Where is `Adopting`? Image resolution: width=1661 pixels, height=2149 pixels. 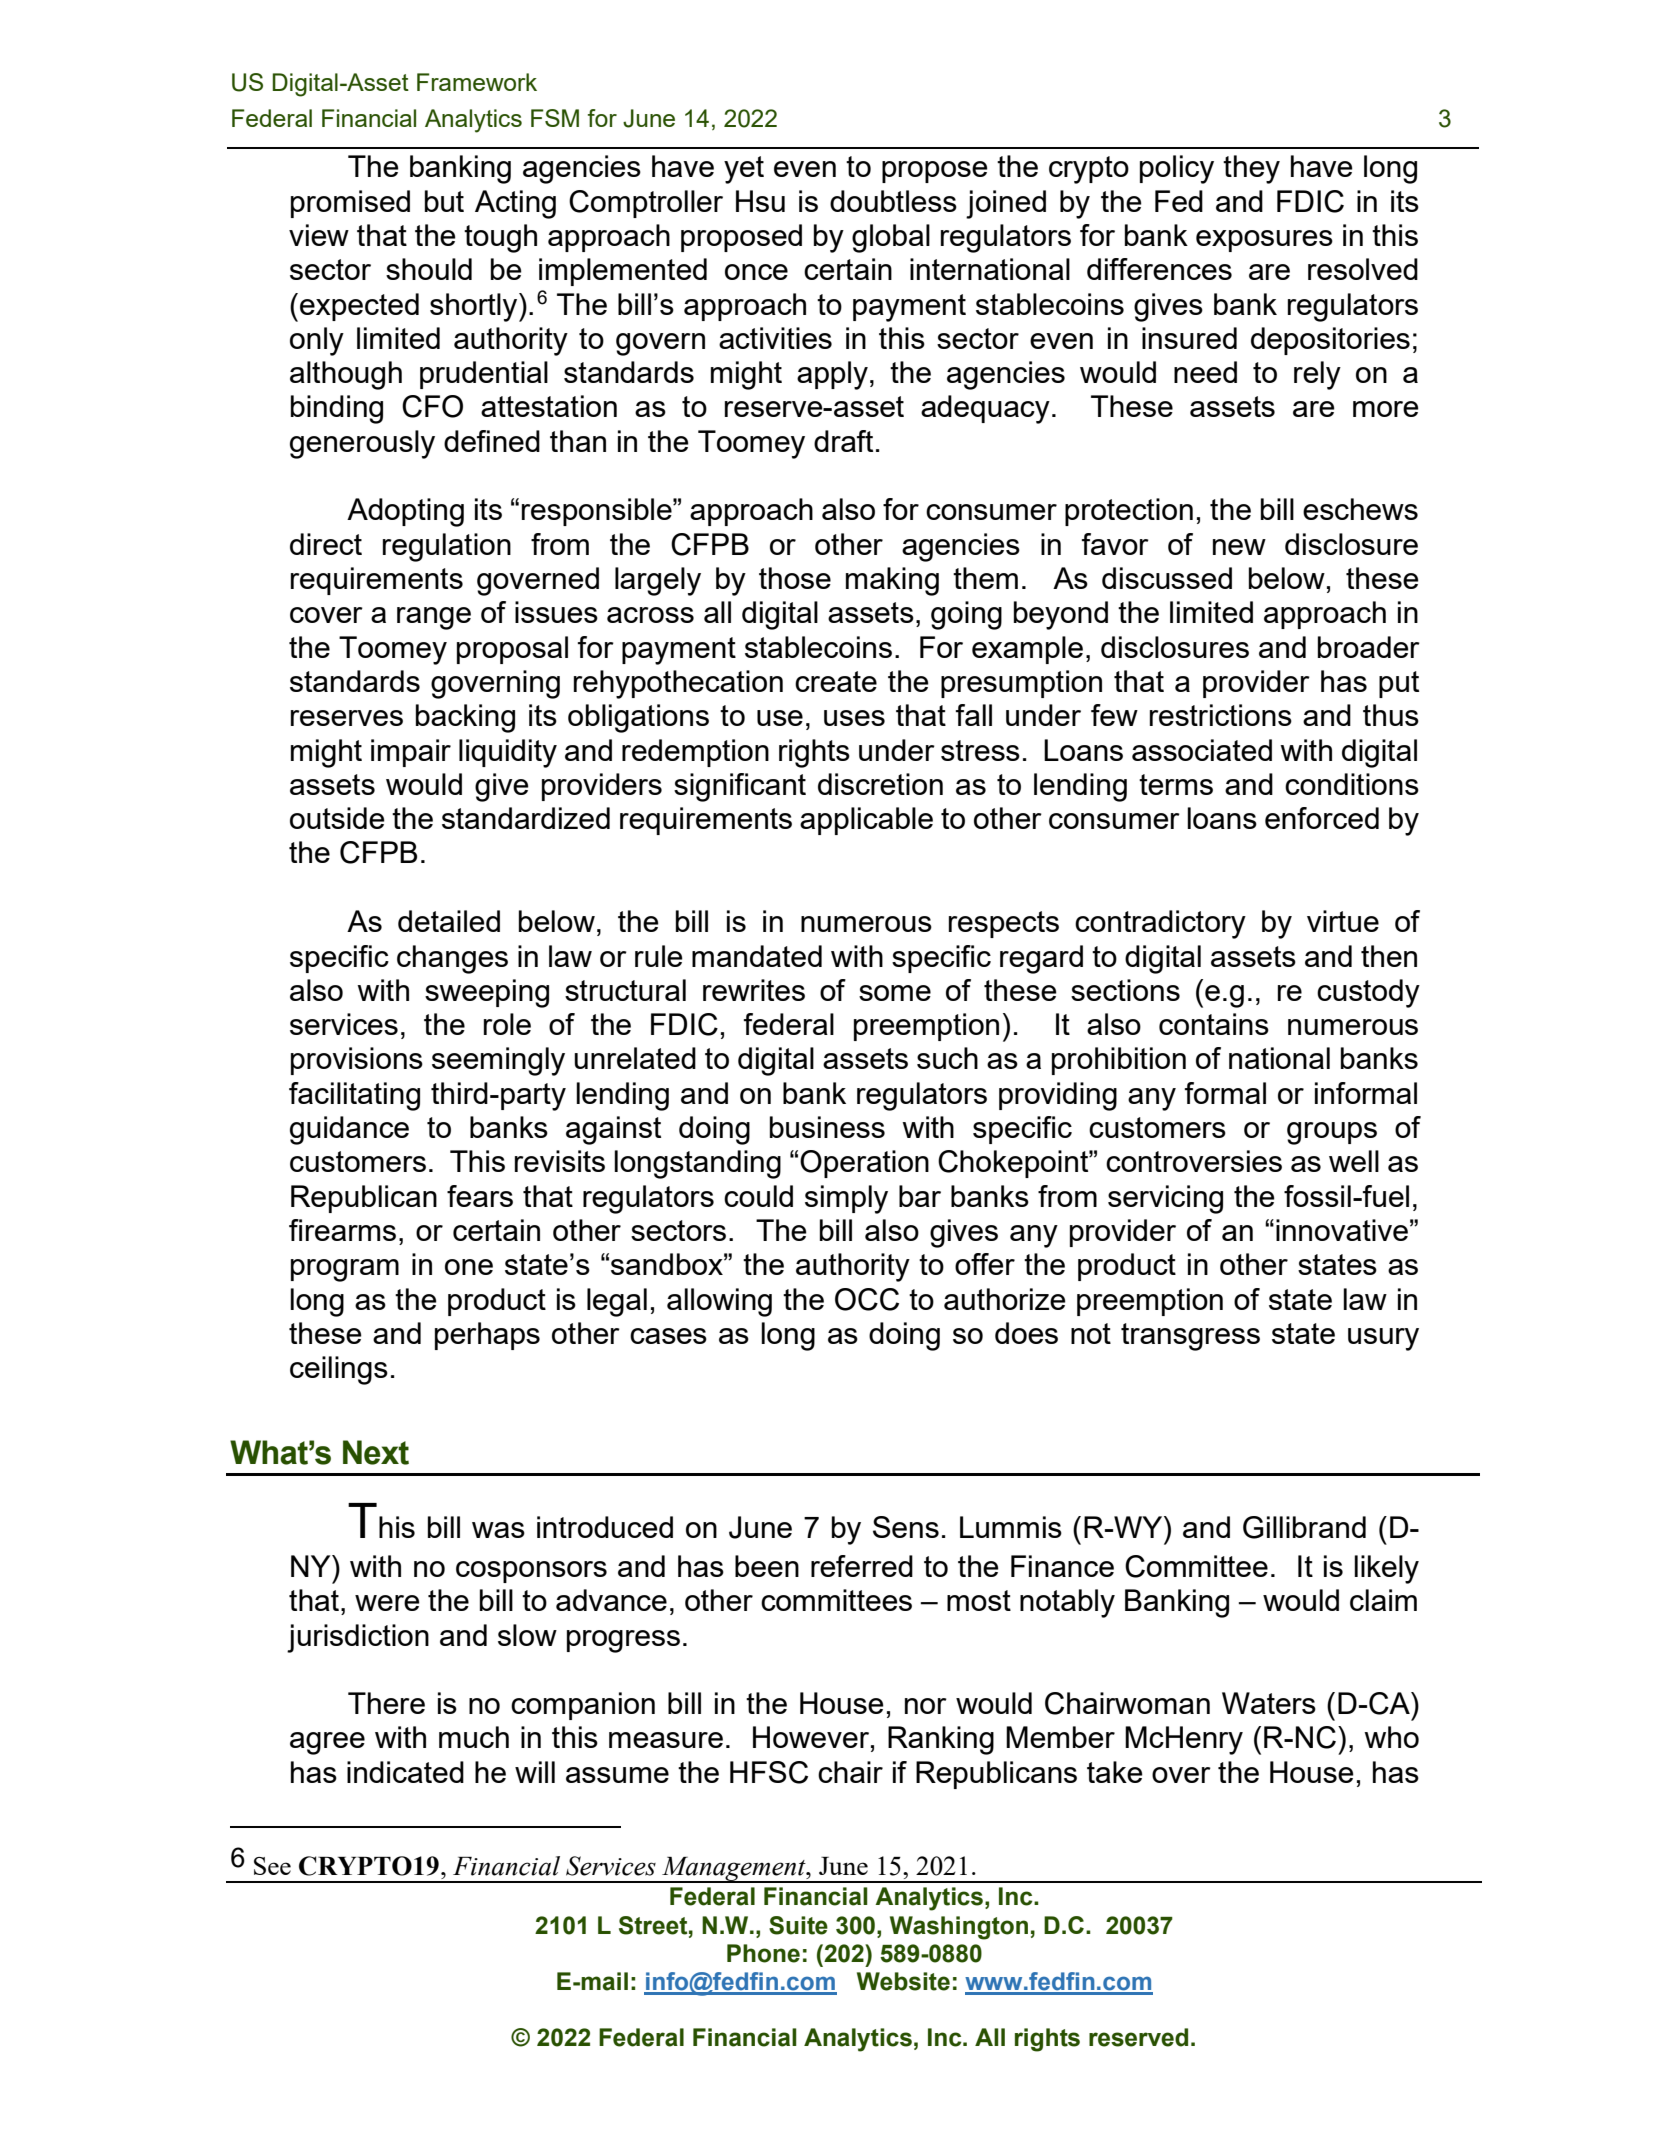 Adopting is located at coordinates (405, 512).
